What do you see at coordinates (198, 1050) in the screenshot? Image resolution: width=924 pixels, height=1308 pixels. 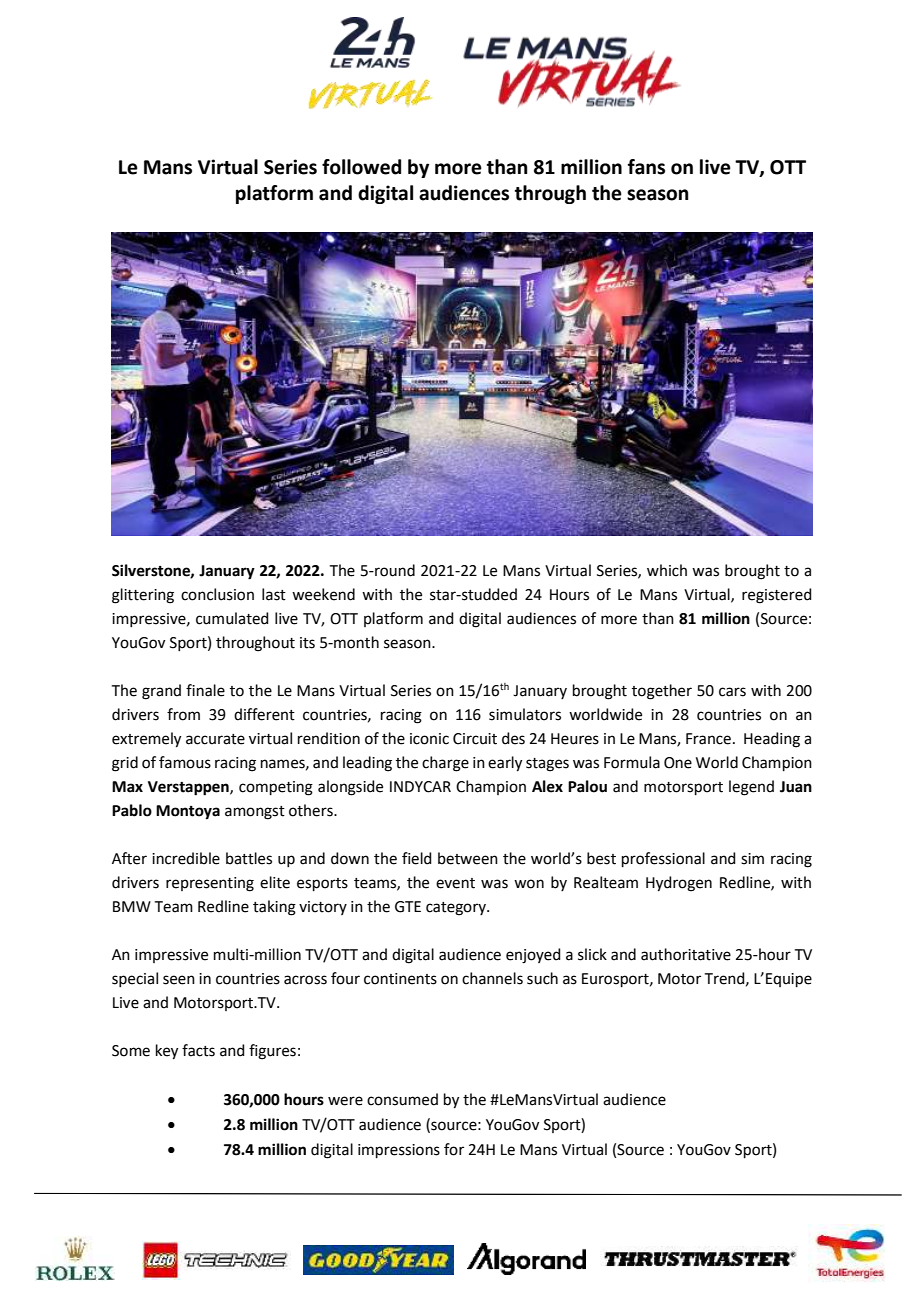 I see `facts` at bounding box center [198, 1050].
